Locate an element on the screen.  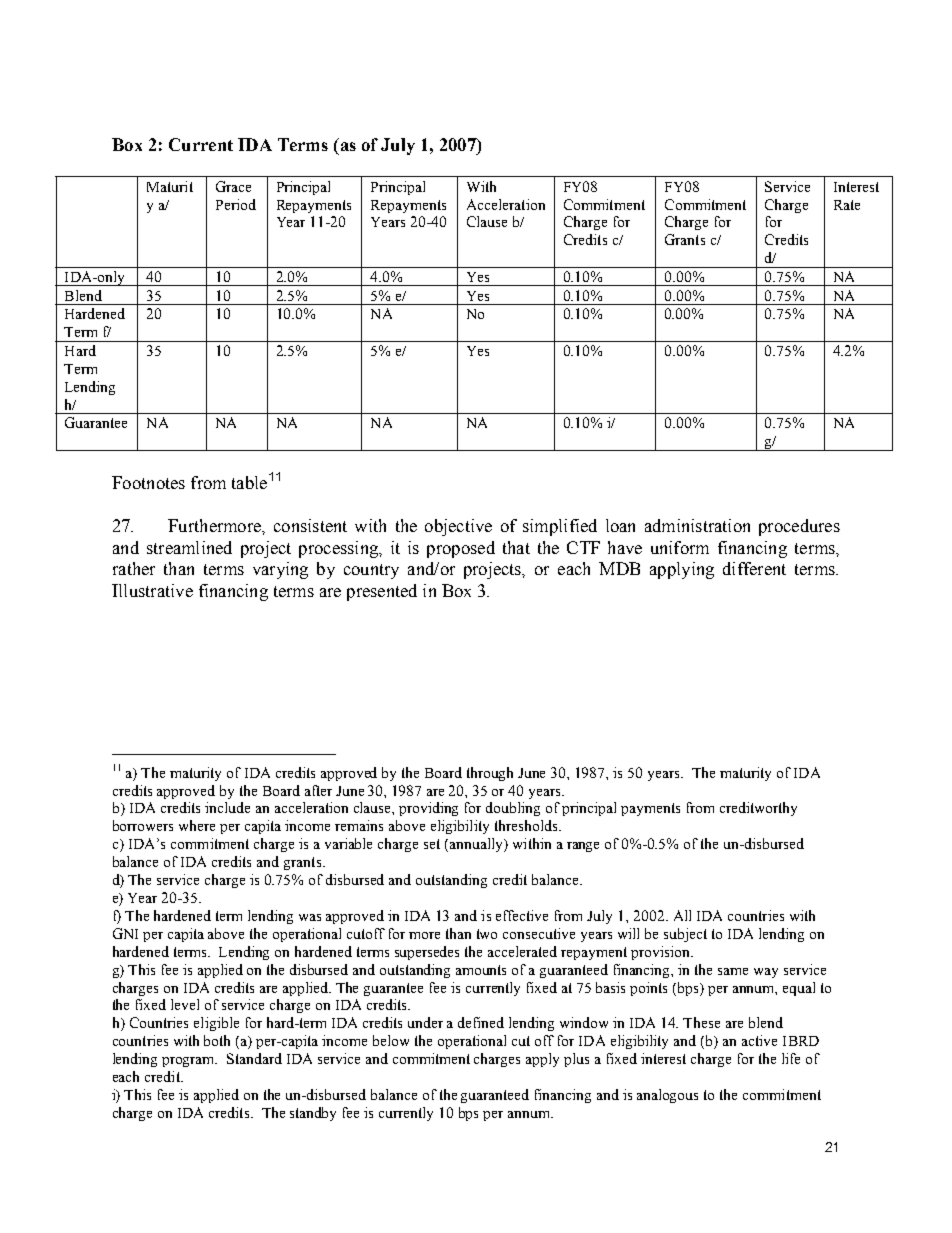
defined is located at coordinates (481, 1022).
